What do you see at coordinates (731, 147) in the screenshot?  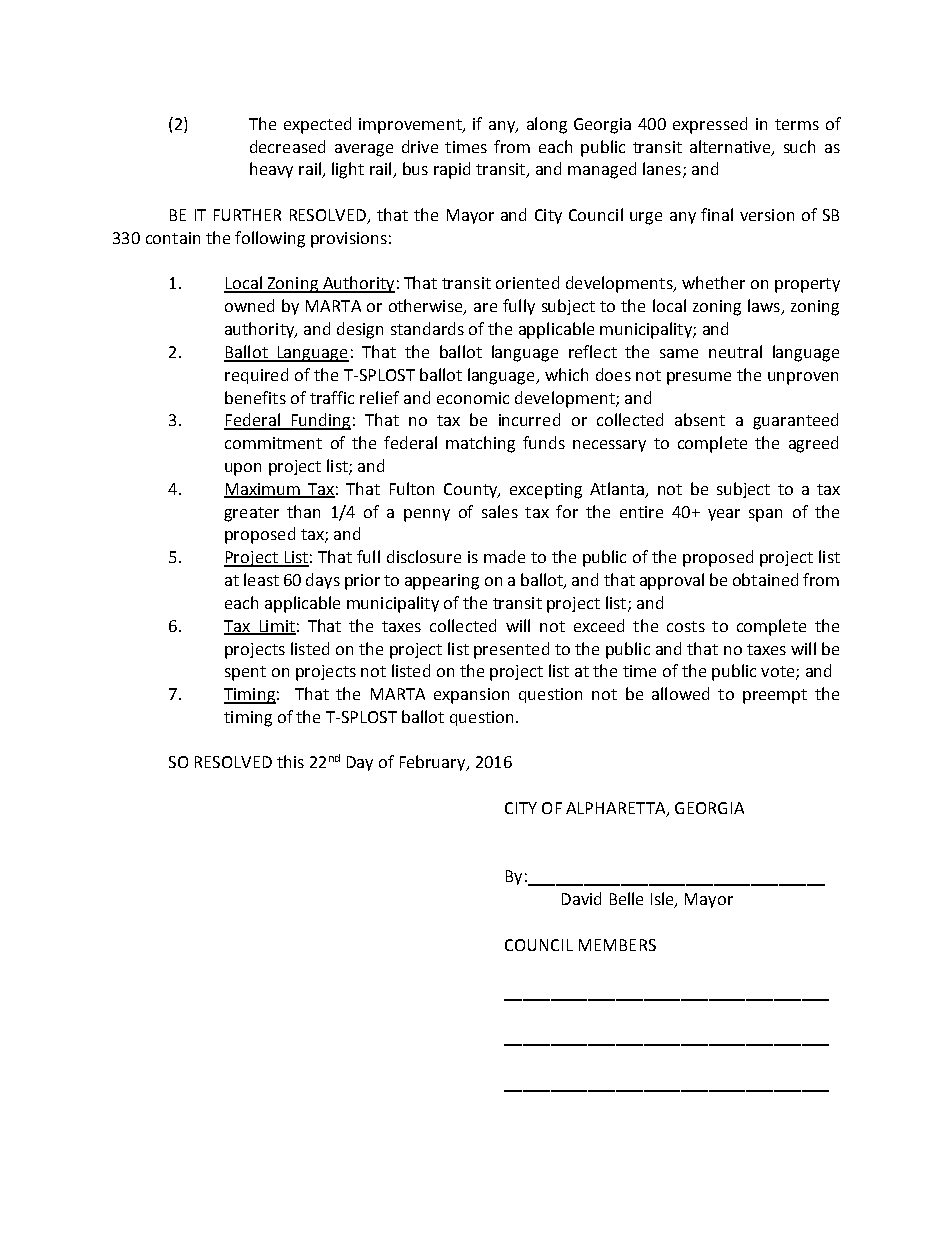 I see `alternative` at bounding box center [731, 147].
